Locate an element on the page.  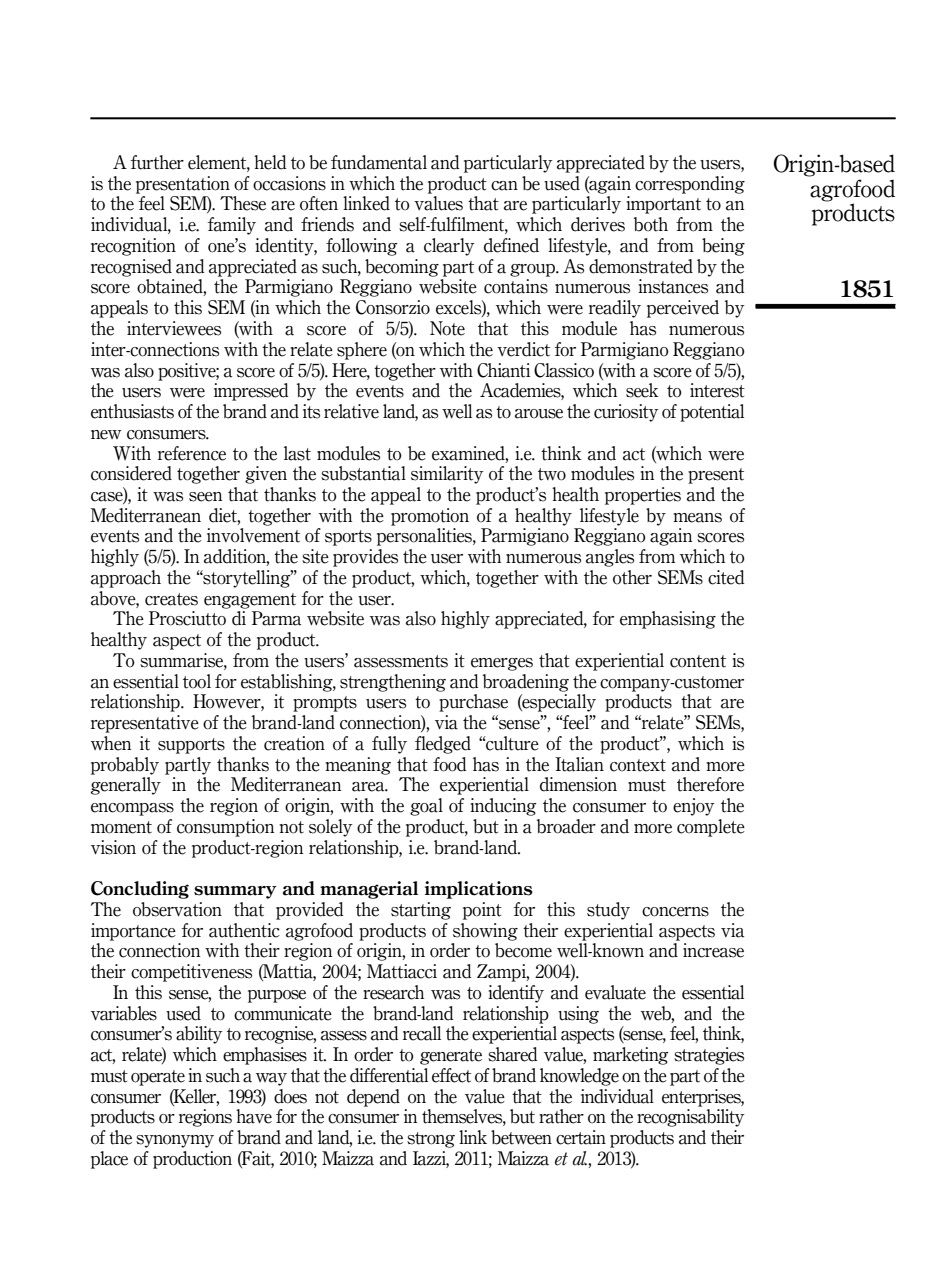
seen is located at coordinates (205, 497).
